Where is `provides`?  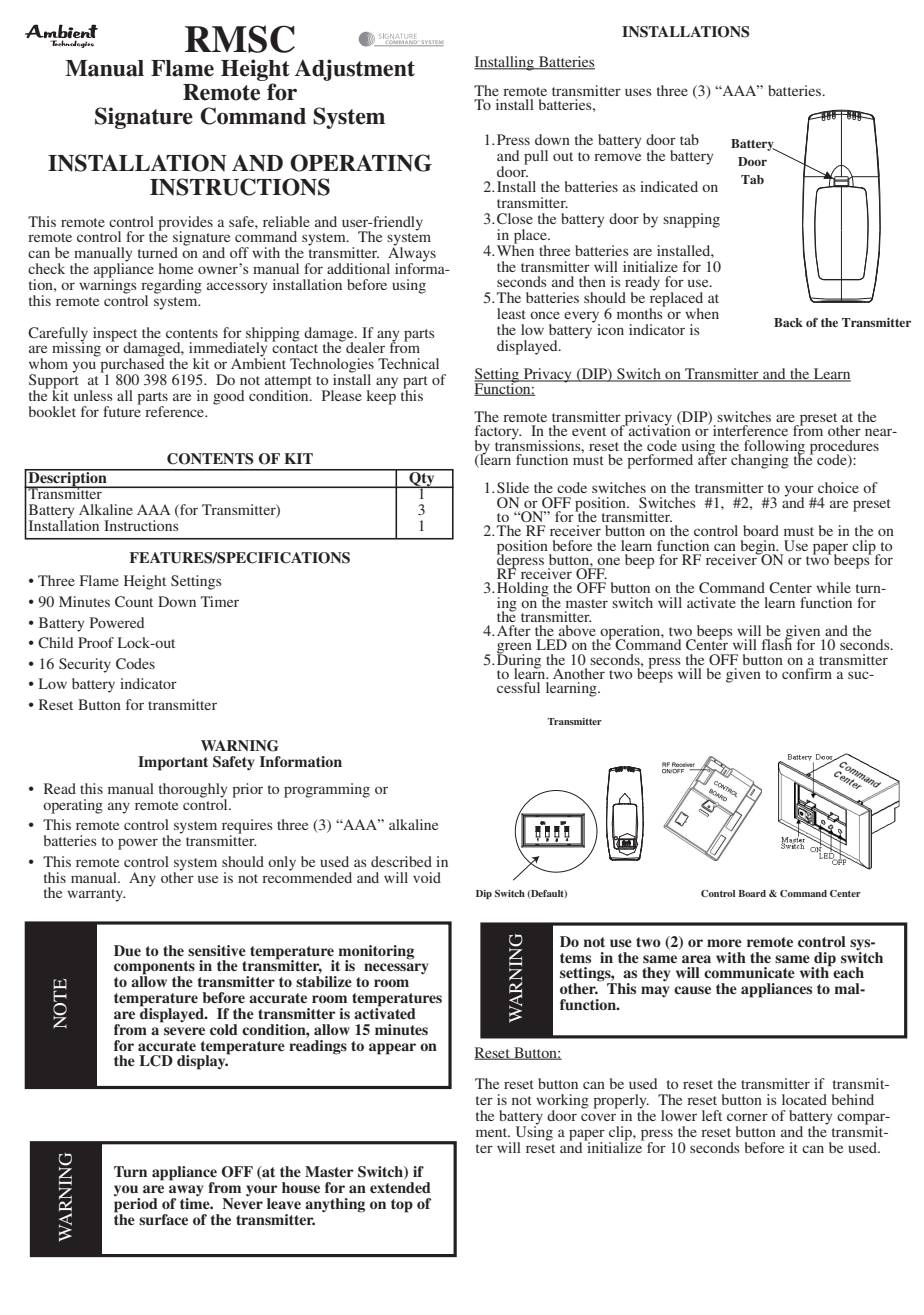
provides is located at coordinates (185, 224).
